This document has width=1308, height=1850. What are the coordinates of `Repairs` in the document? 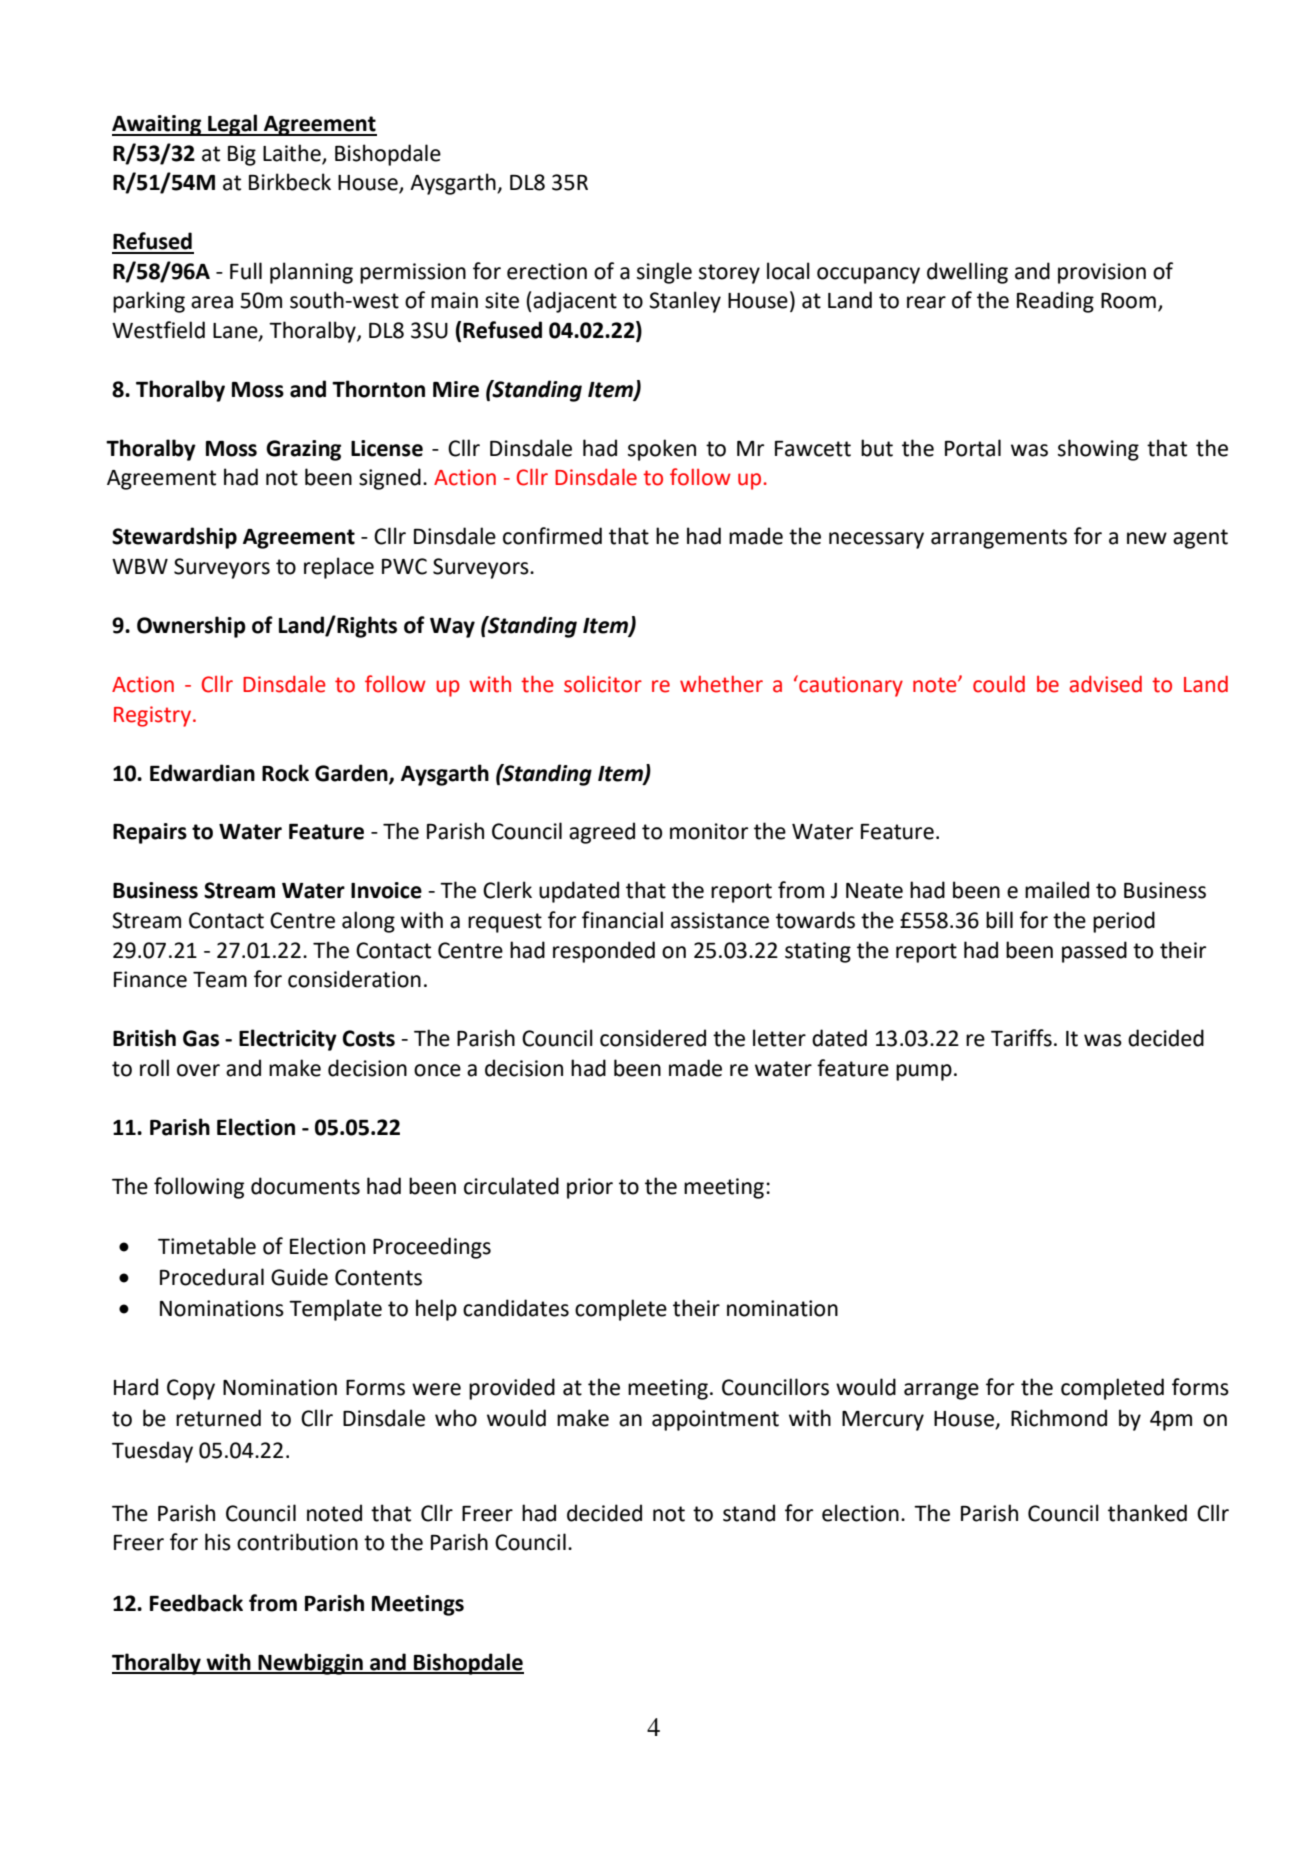 It's located at (150, 833).
